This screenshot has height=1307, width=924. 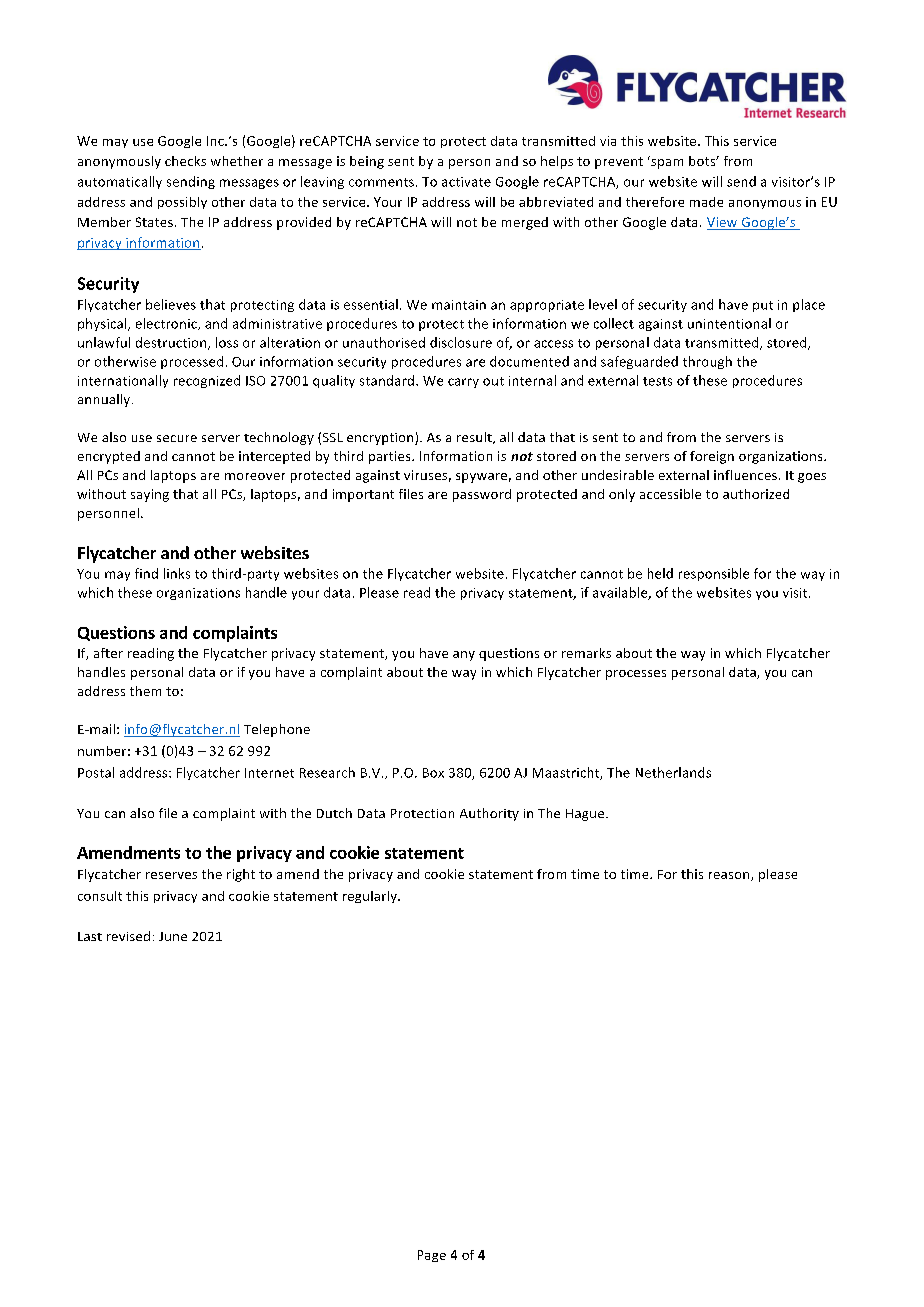 I want to click on any, so click(x=464, y=656).
